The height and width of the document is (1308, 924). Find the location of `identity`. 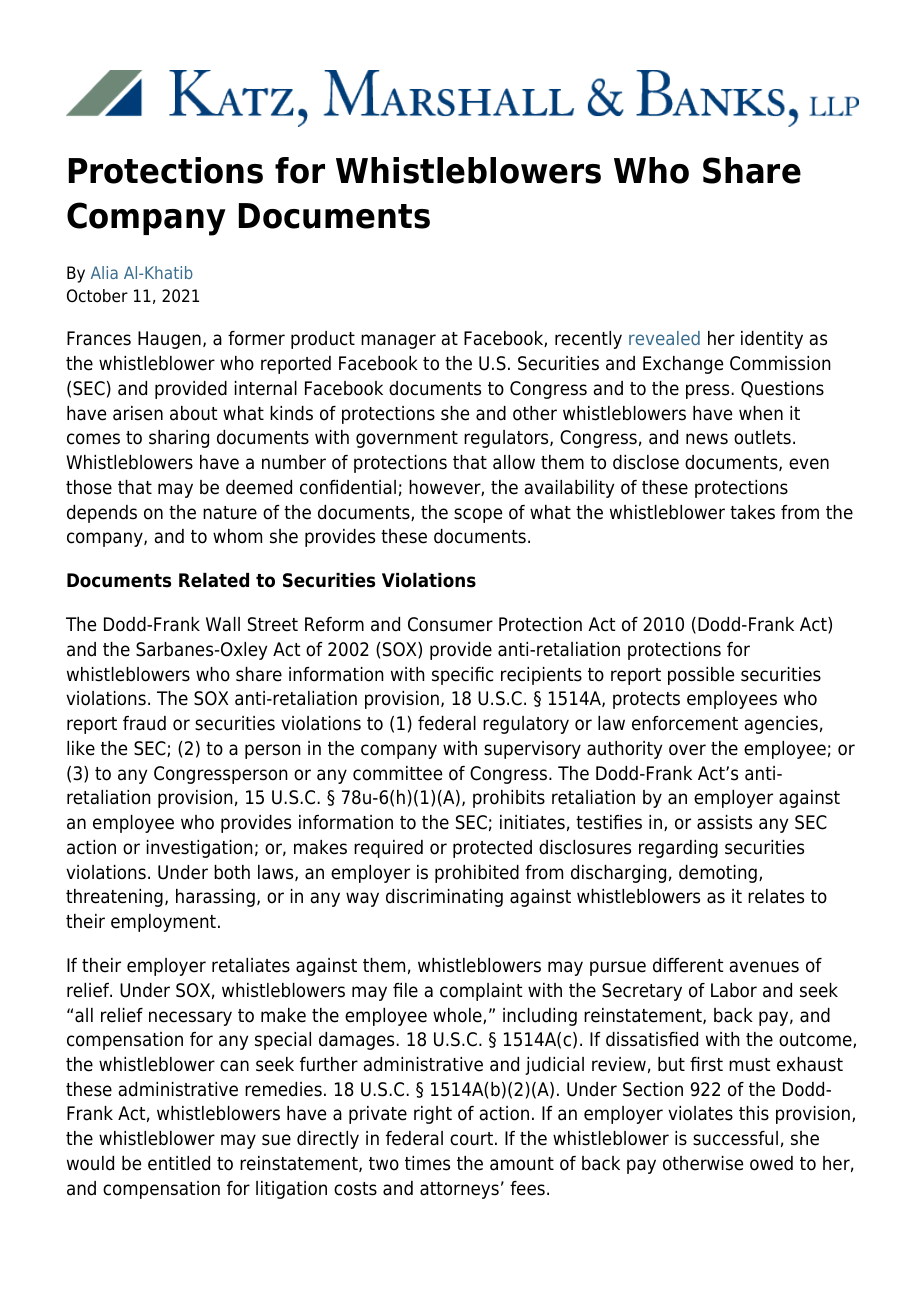

identity is located at coordinates (772, 340).
